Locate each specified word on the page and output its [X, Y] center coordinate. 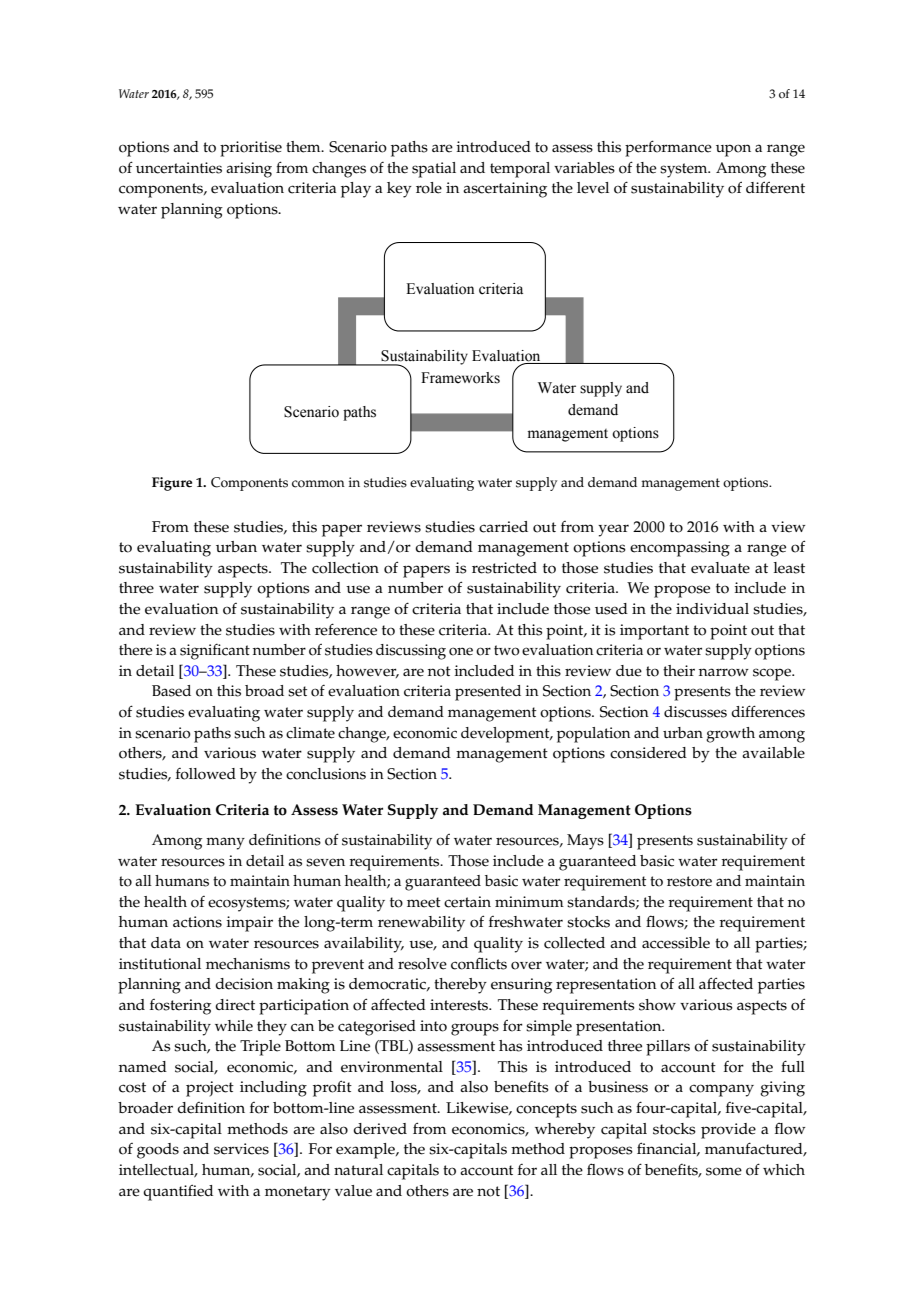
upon [733, 150]
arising [249, 170]
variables [584, 168]
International [717, 1116]
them [304, 147]
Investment [612, 1116]
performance [668, 148]
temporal [520, 170]
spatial [434, 170]
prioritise [251, 149]
